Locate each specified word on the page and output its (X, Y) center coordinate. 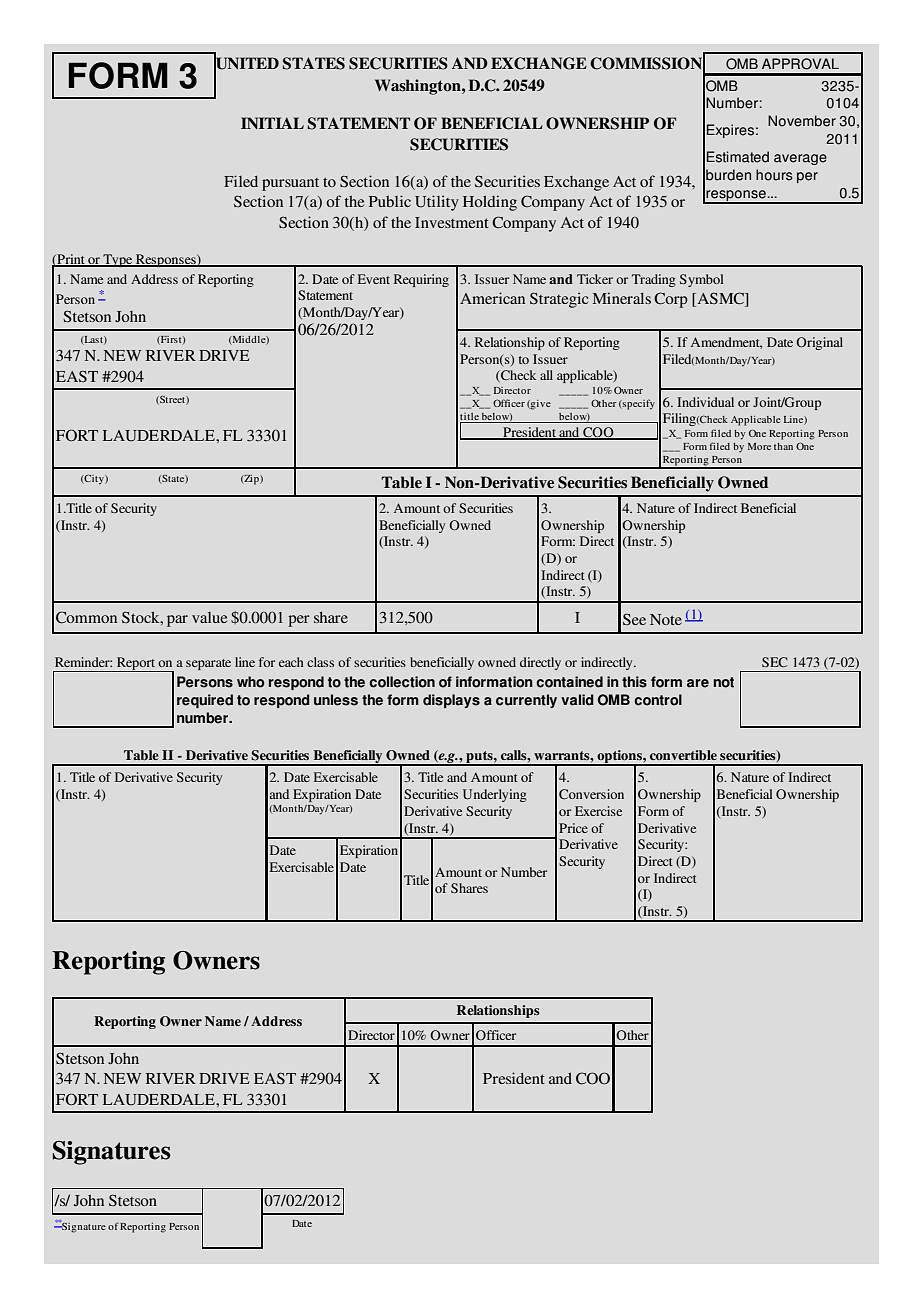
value (209, 617)
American (492, 298)
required (205, 701)
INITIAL (272, 123)
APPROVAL (800, 64)
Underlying (495, 795)
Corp (671, 300)
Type (118, 260)
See (634, 619)
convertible (683, 755)
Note (666, 619)
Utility (437, 203)
